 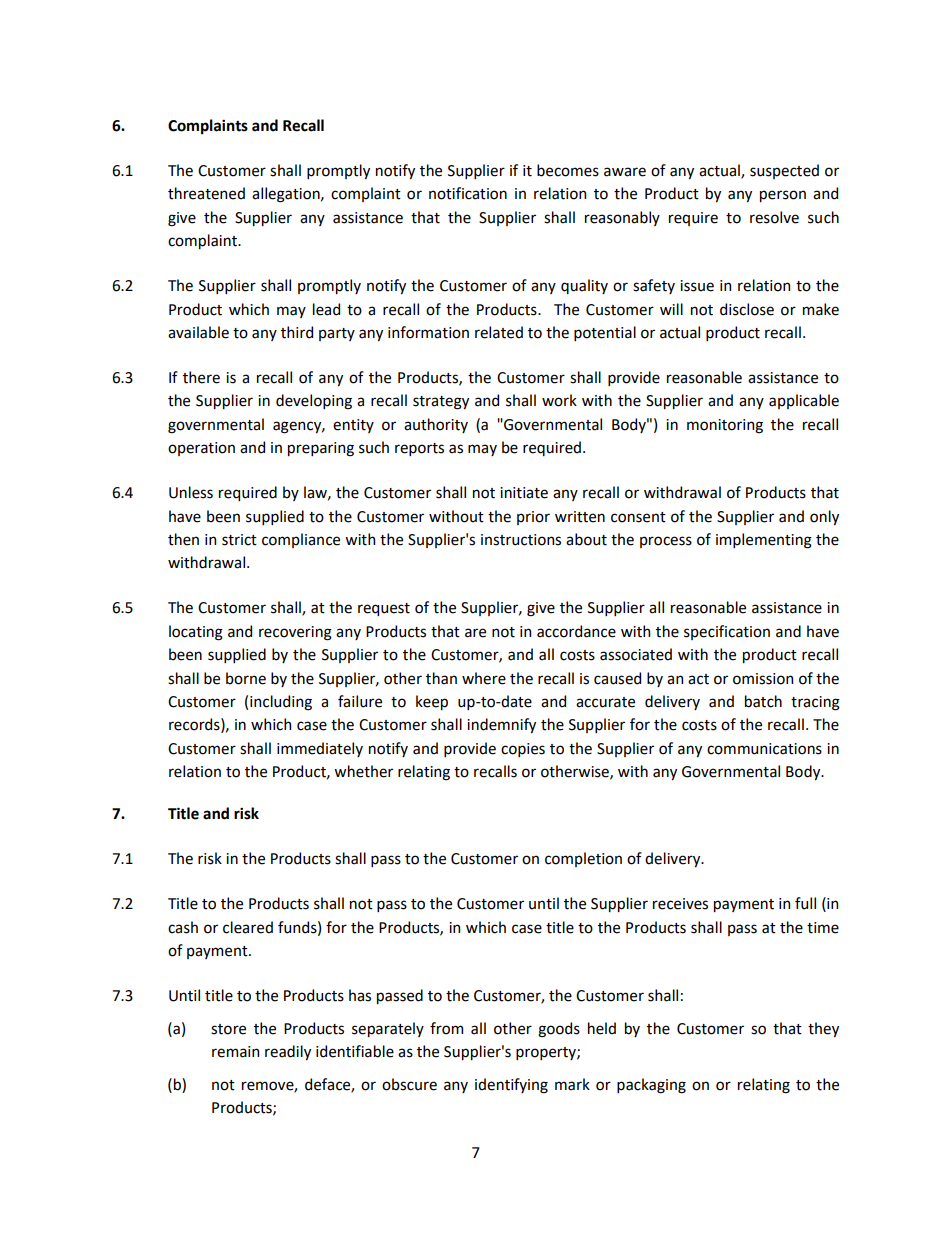 What do you see at coordinates (201, 377) in the screenshot?
I see `there` at bounding box center [201, 377].
